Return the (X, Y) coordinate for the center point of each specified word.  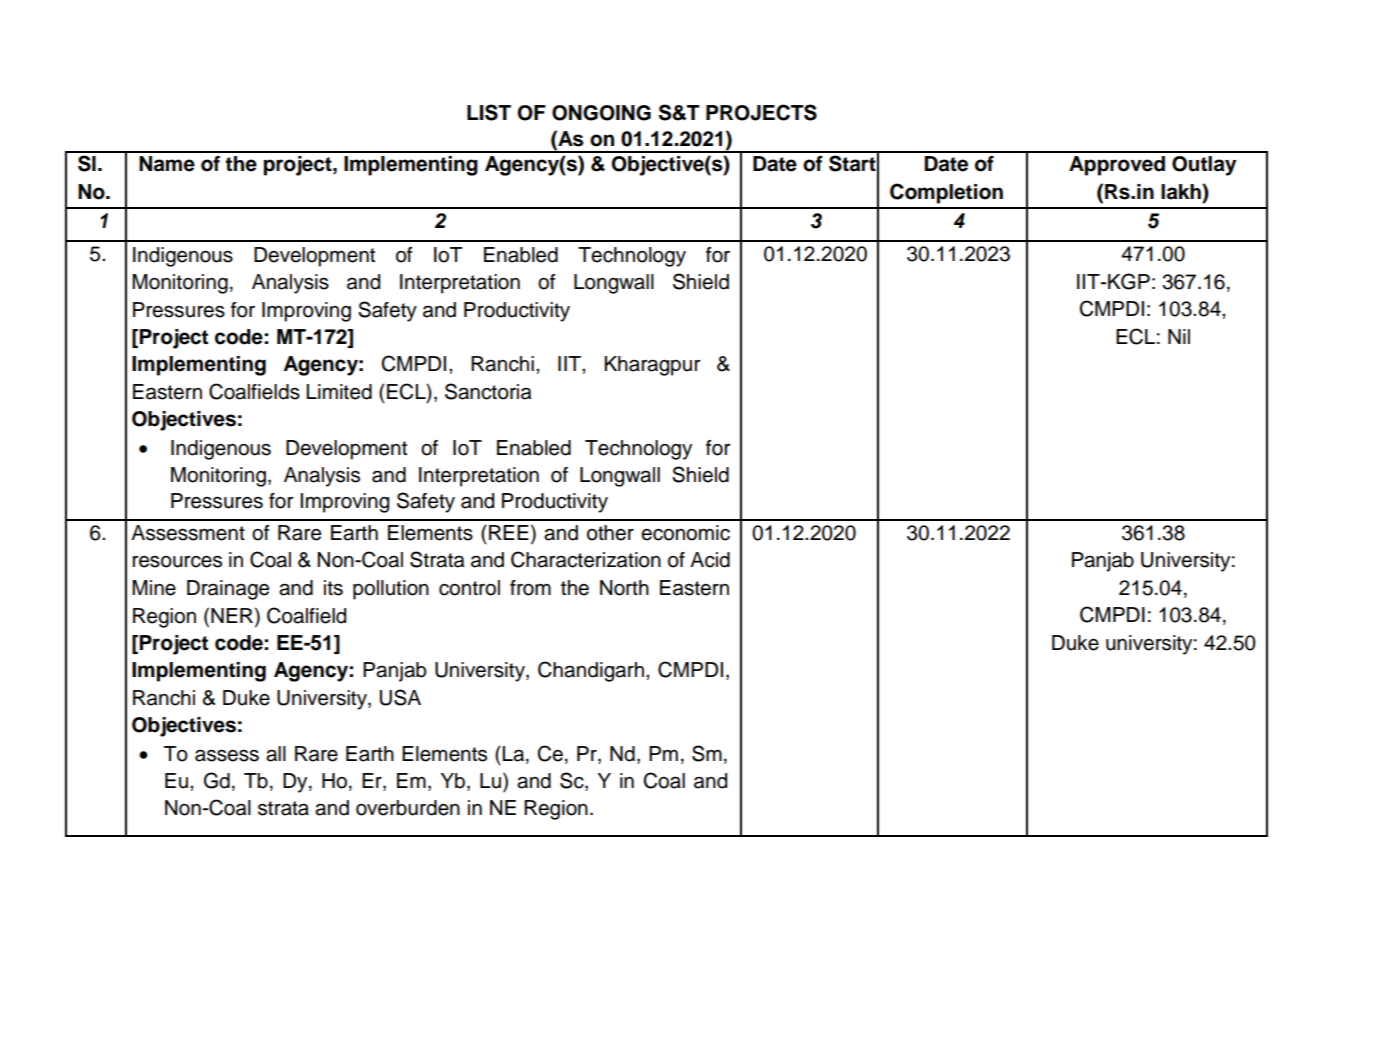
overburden (408, 808)
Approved (1117, 166)
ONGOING (601, 113)
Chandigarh (591, 671)
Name (167, 164)
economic (685, 533)
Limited (339, 392)
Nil (1179, 336)
